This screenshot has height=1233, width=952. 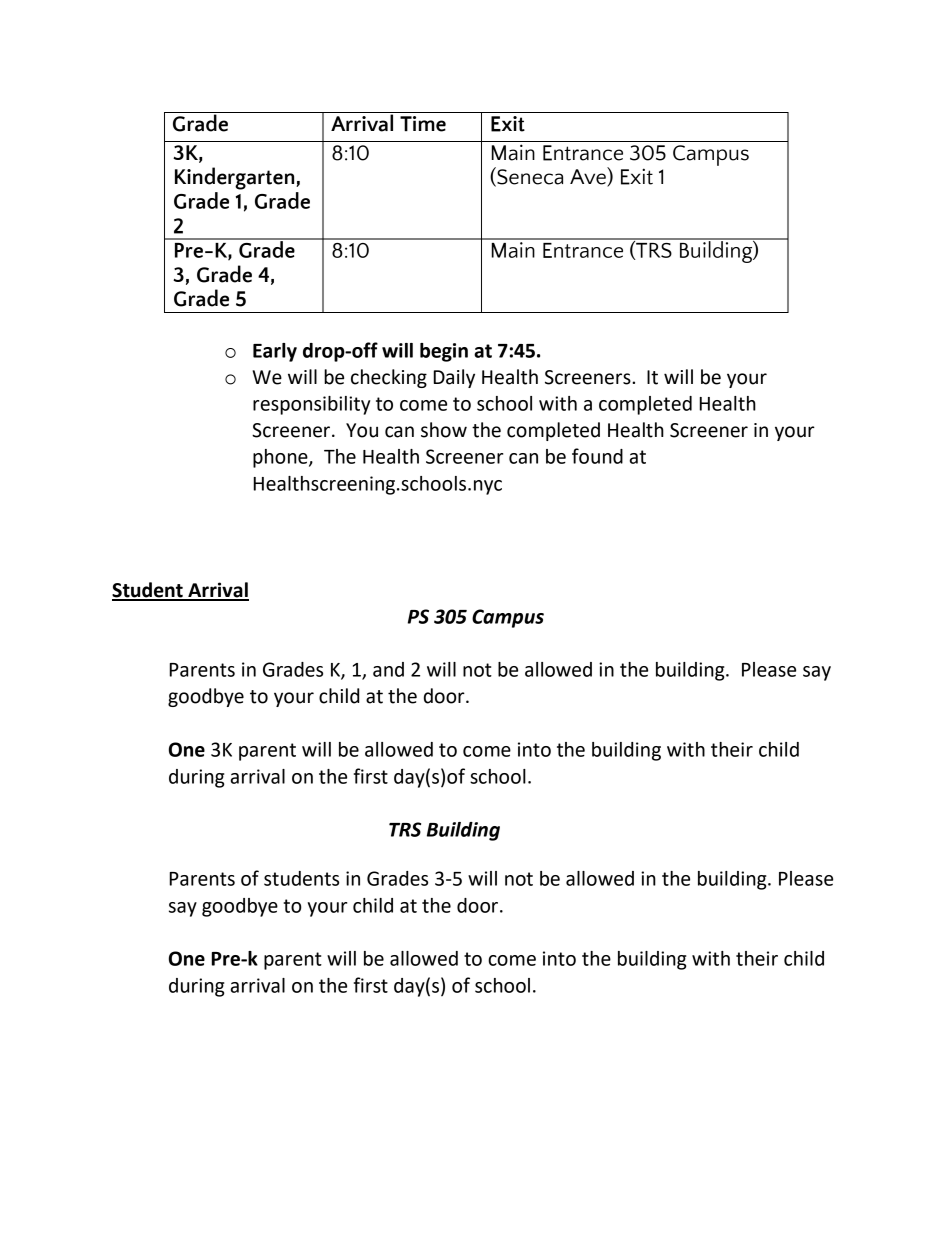 What do you see at coordinates (589, 177) in the screenshot?
I see `Ave` at bounding box center [589, 177].
